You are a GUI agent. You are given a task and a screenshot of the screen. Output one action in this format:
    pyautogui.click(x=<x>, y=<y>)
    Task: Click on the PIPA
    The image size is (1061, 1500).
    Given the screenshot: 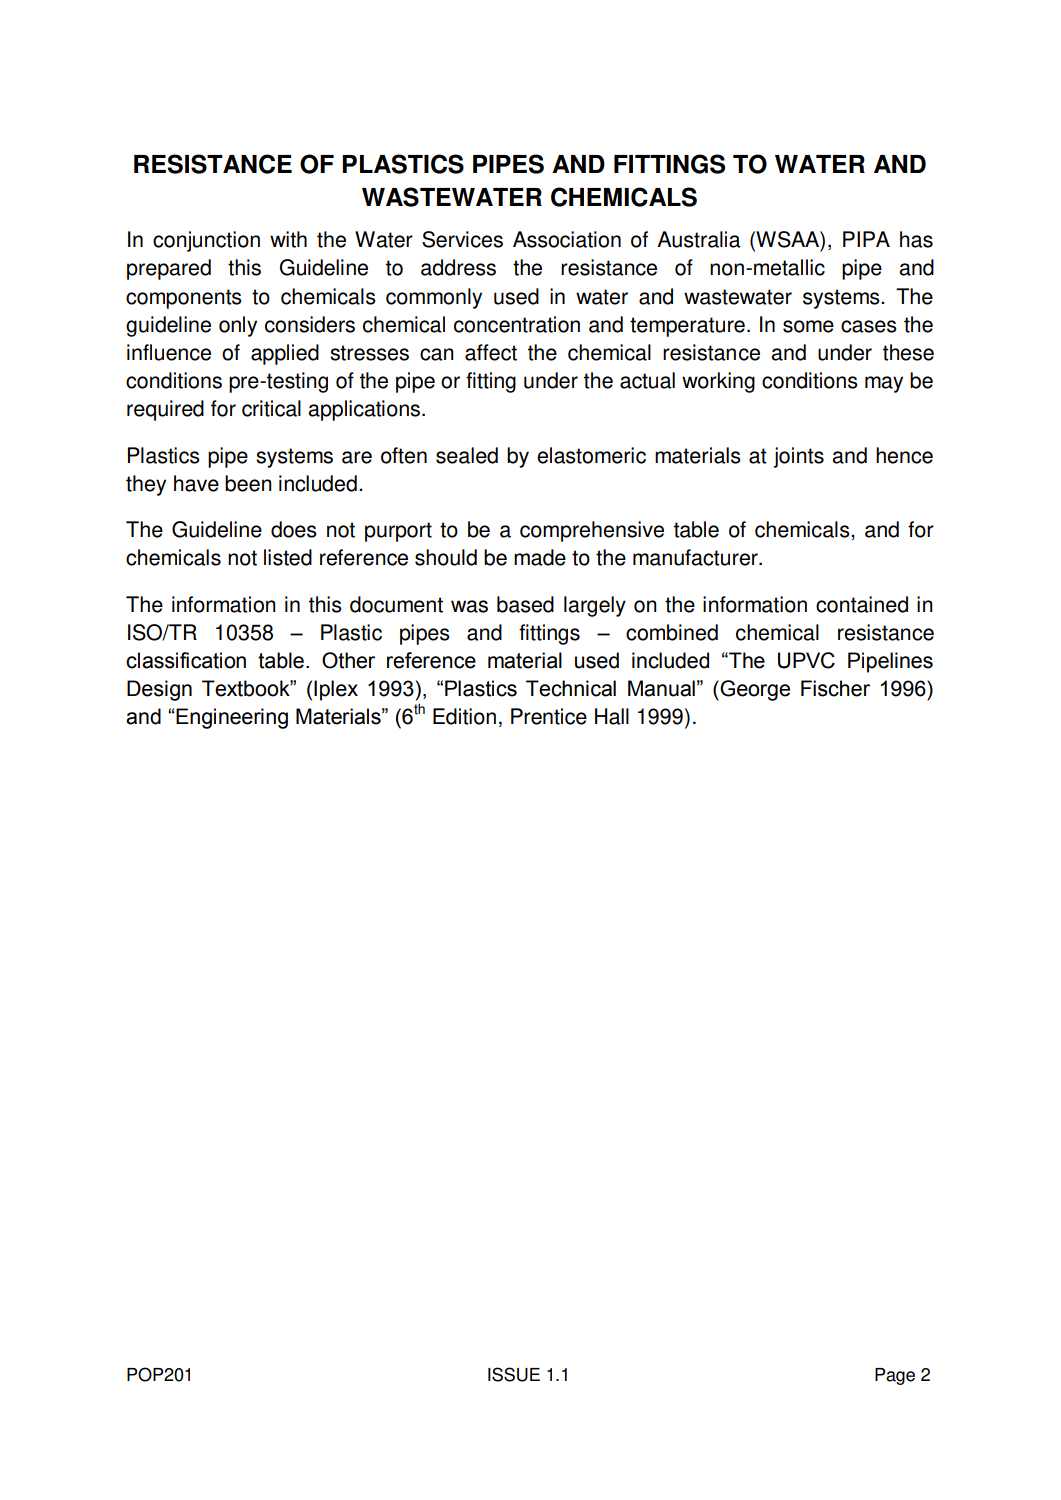 What is the action you would take?
    pyautogui.click(x=866, y=239)
